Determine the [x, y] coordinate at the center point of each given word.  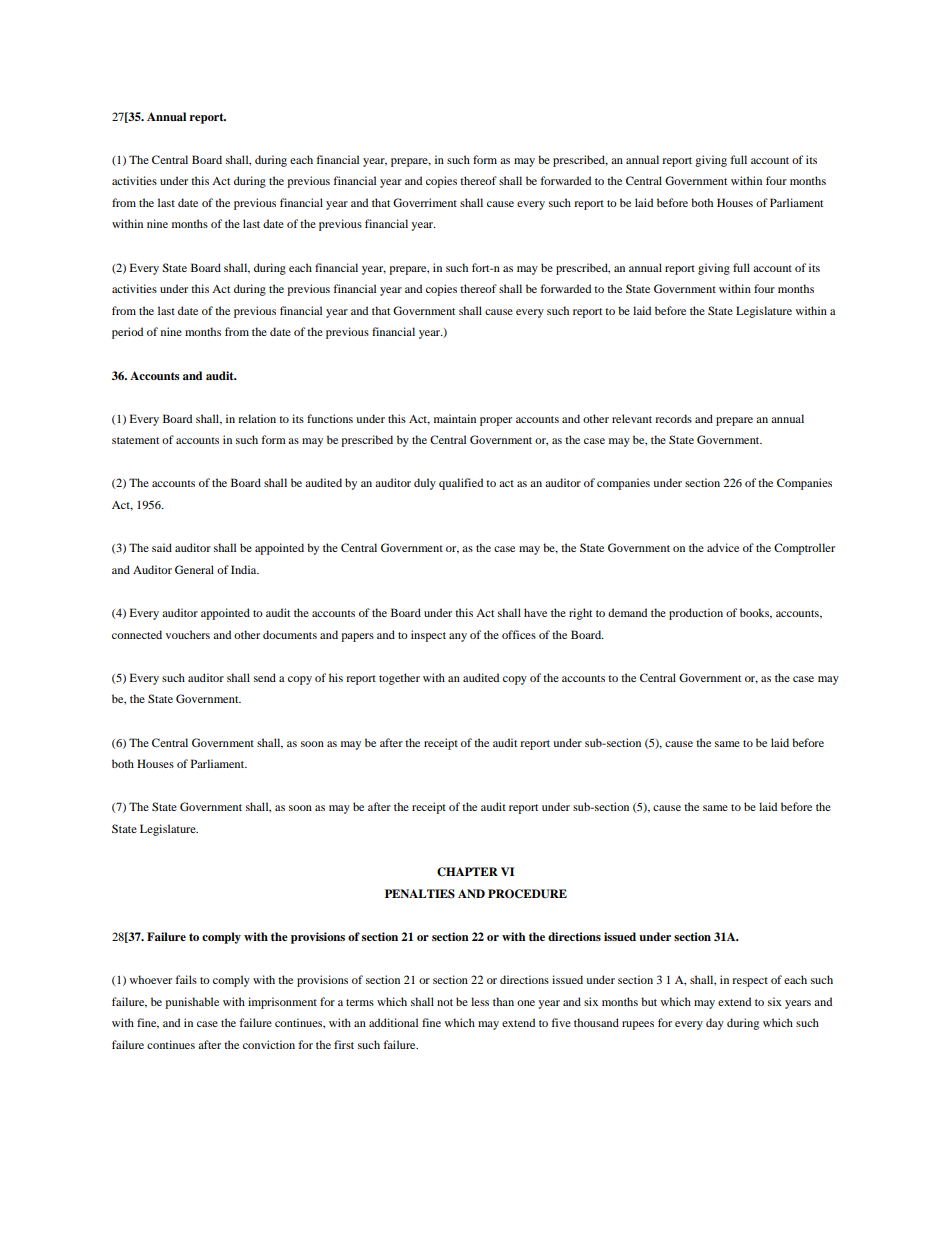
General [194, 569]
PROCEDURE [527, 894]
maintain [455, 418]
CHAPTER [467, 872]
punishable [192, 1003]
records [673, 418]
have [535, 612]
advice [723, 547]
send [265, 677]
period [127, 333]
